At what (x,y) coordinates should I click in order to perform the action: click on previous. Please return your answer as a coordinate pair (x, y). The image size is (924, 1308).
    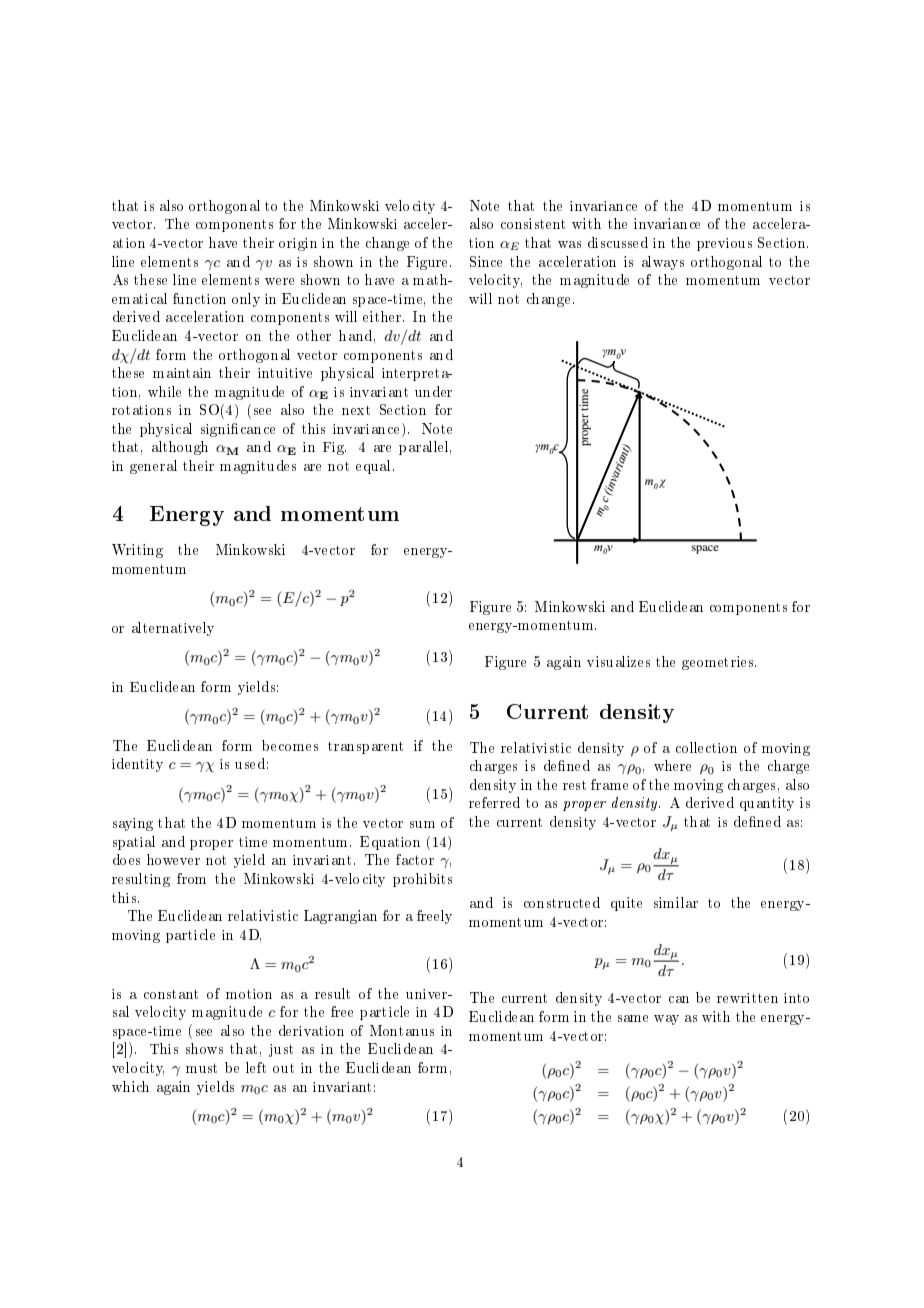
    Looking at the image, I should click on (724, 244).
